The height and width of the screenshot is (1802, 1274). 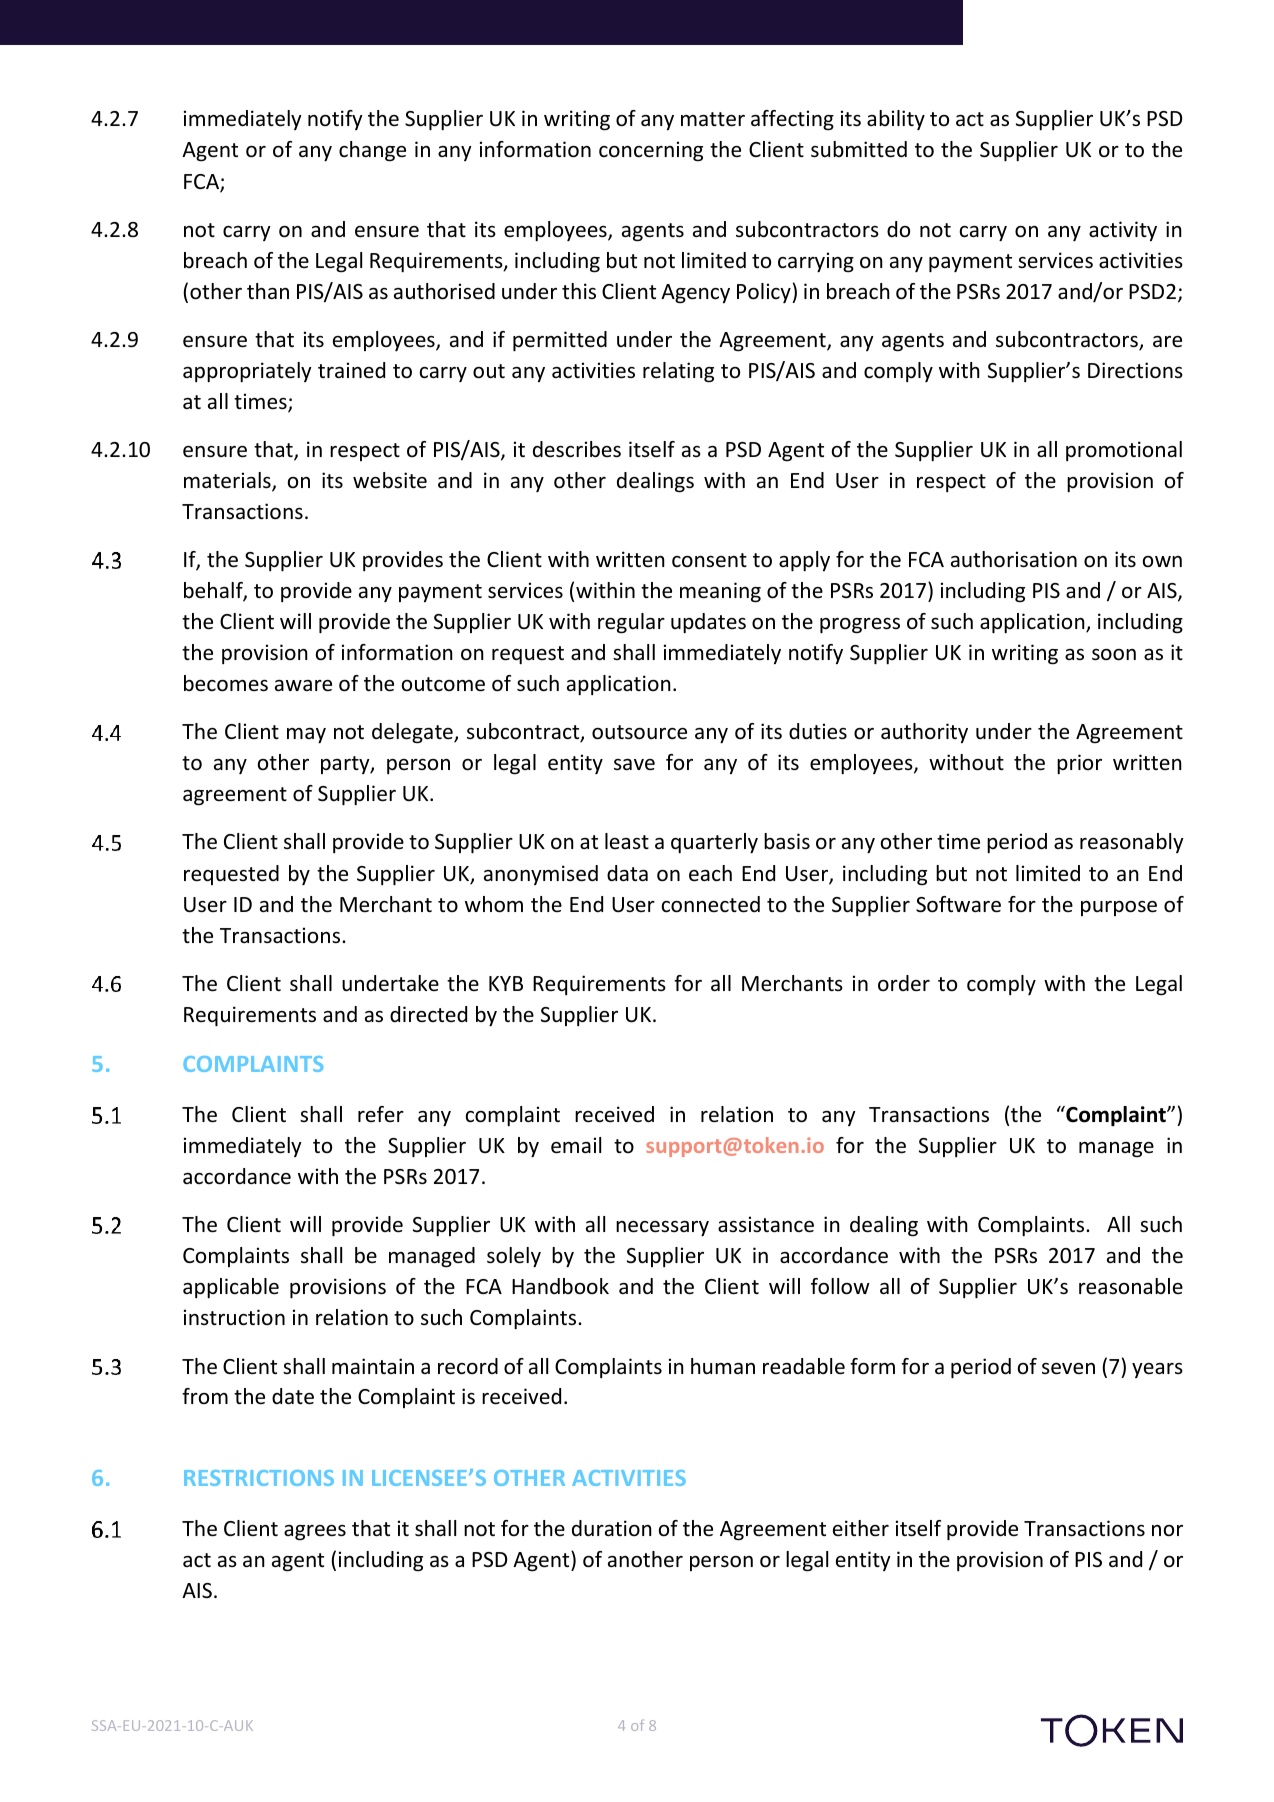 I want to click on concerning, so click(x=651, y=151).
